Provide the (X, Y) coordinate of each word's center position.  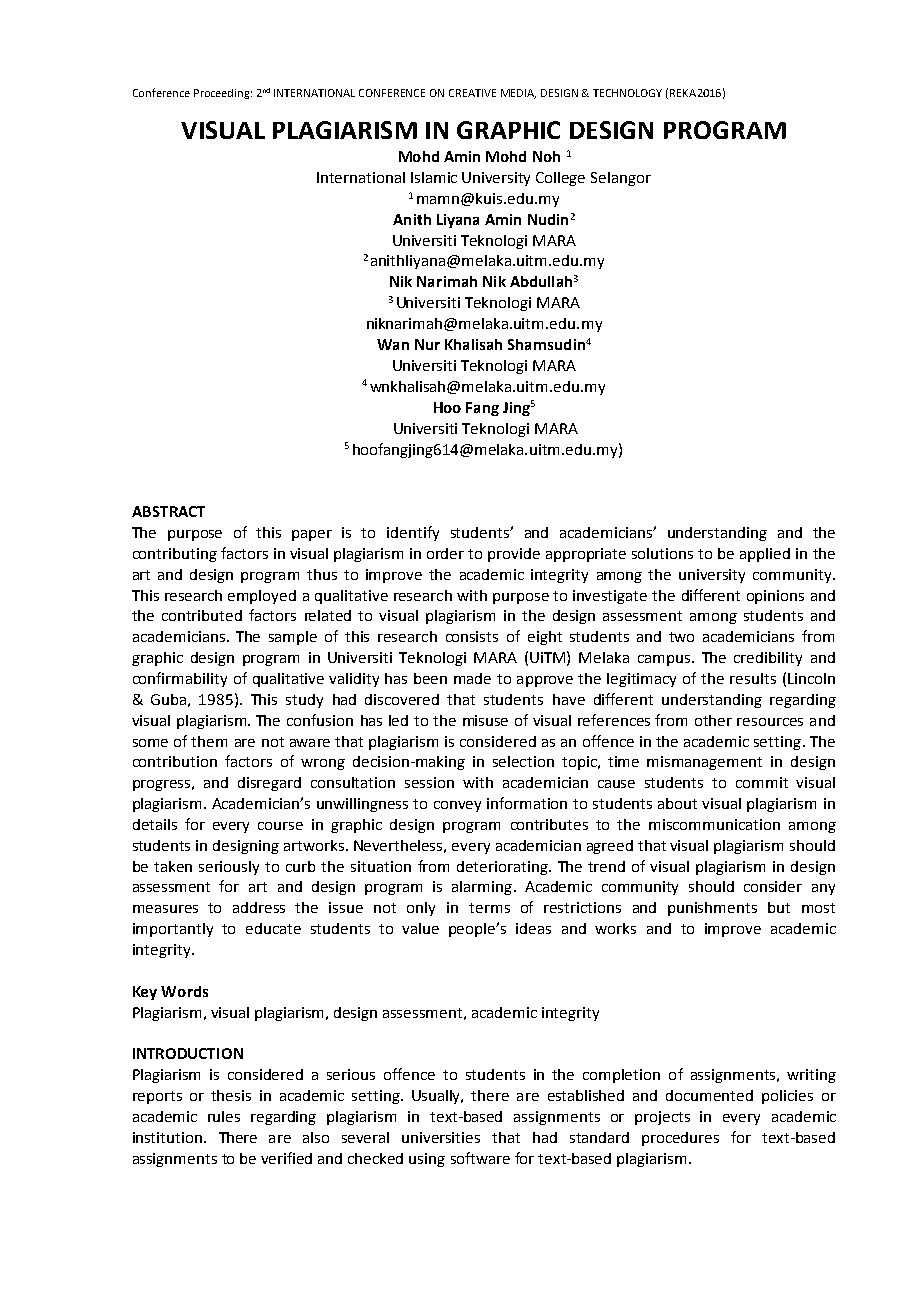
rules (224, 1116)
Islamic (434, 177)
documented (709, 1095)
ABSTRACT (168, 511)
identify (413, 533)
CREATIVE (472, 93)
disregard (269, 784)
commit (762, 782)
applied (765, 555)
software (480, 1158)
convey (457, 806)
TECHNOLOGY (627, 93)
